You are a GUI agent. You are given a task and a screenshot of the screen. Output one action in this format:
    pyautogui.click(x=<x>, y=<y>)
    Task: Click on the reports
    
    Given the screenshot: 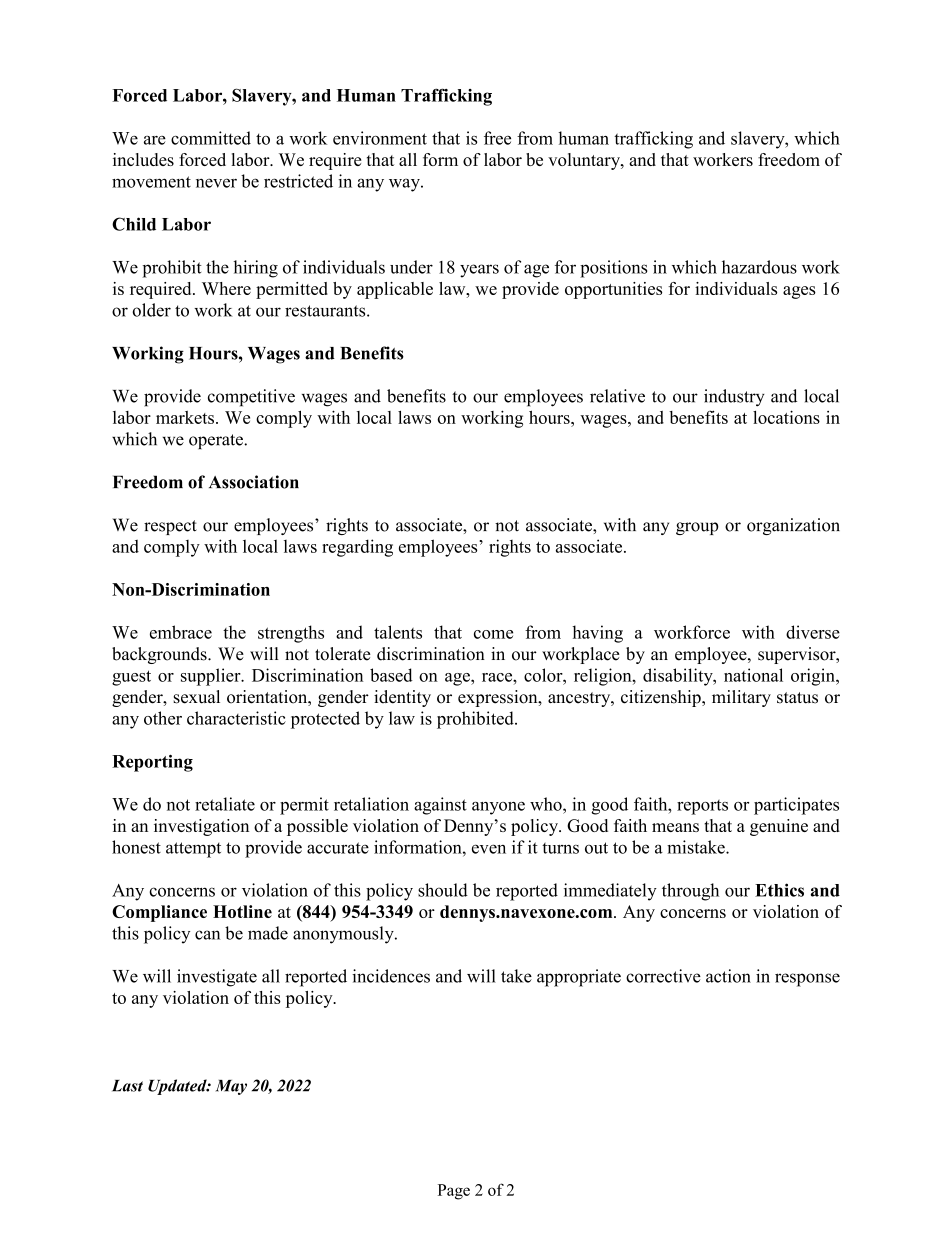 What is the action you would take?
    pyautogui.click(x=702, y=807)
